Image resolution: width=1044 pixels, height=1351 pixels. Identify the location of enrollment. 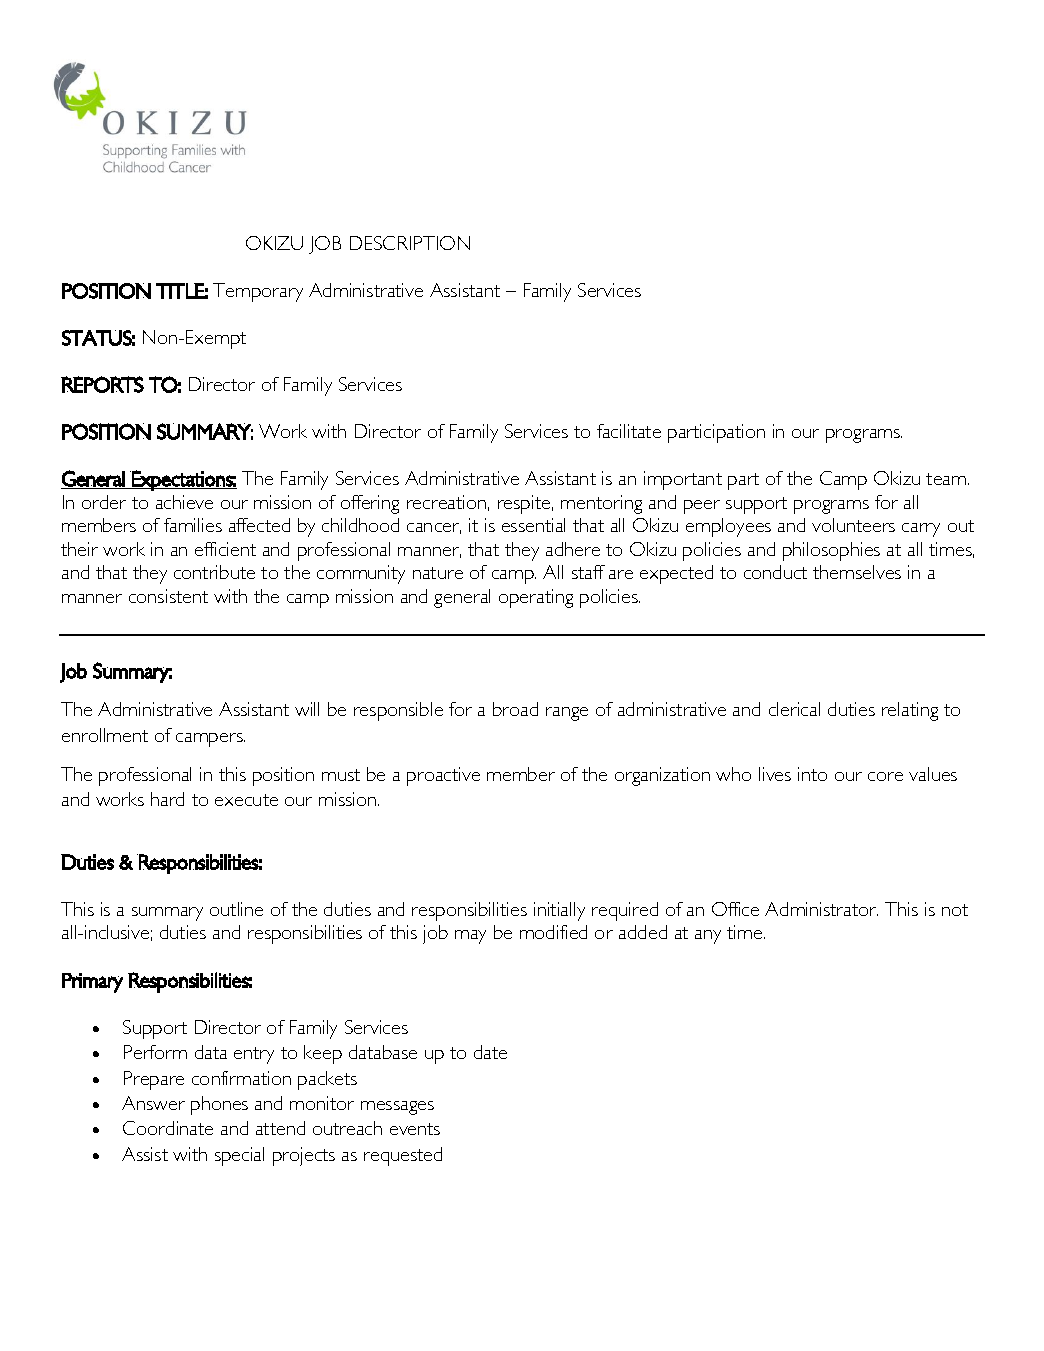
(105, 735).
